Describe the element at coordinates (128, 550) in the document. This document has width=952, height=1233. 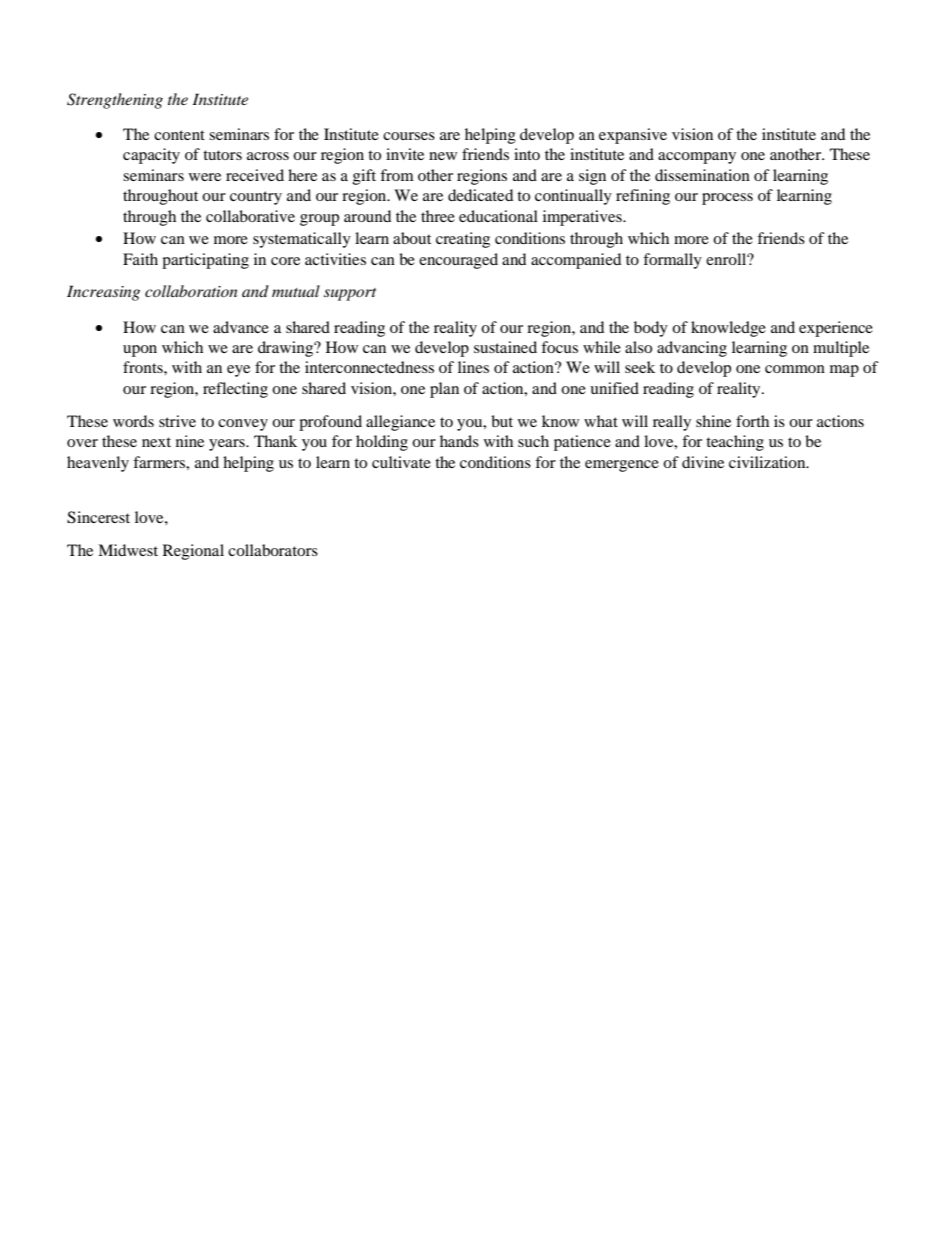
I see `Midwest` at that location.
